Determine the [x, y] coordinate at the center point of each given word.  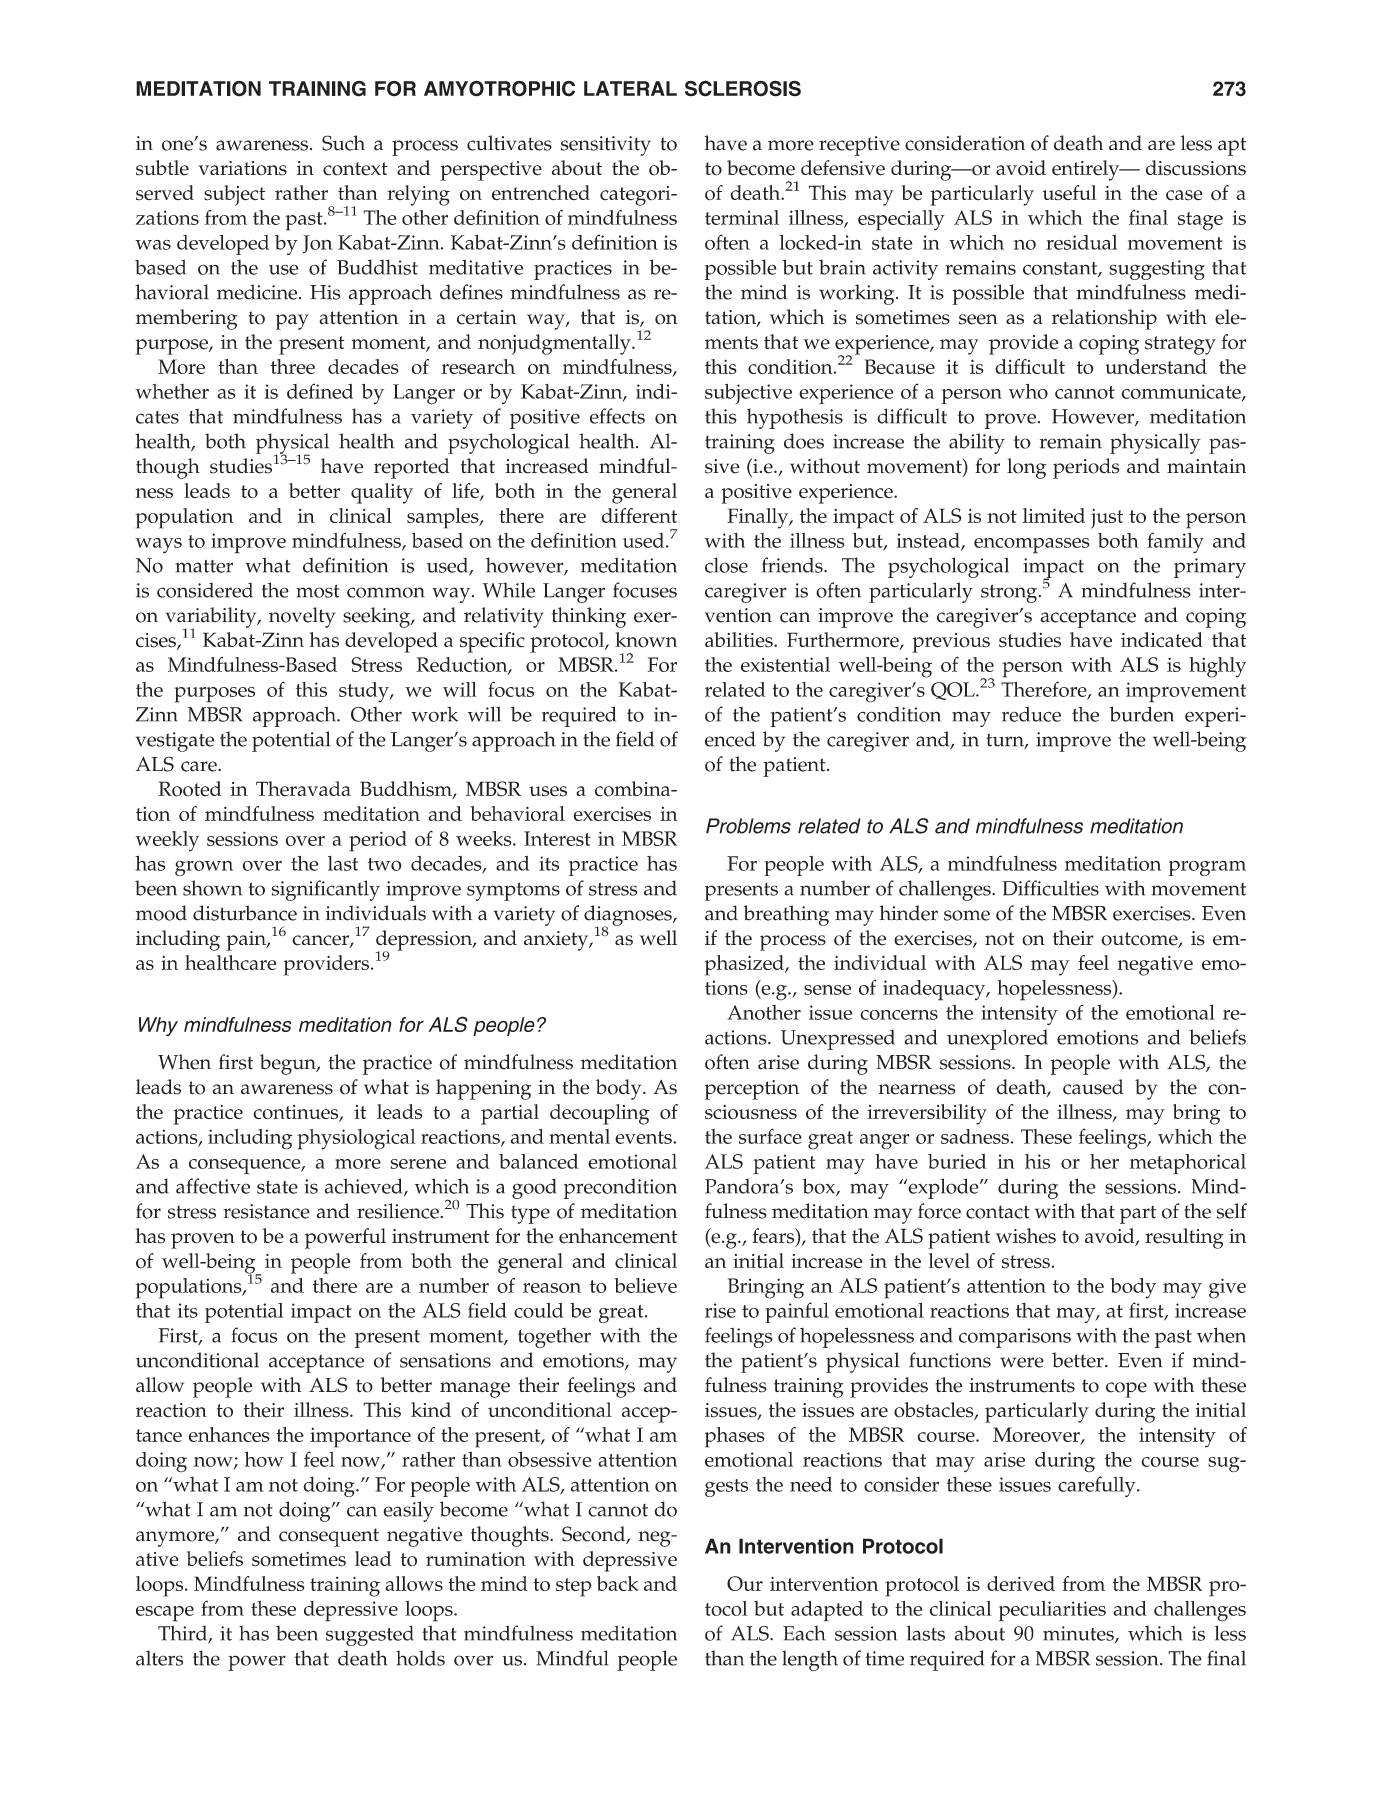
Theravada [303, 789]
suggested [370, 1636]
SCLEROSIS [743, 88]
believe [645, 1285]
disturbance [245, 913]
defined [320, 391]
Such [343, 143]
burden [1141, 714]
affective [213, 1186]
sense [827, 990]
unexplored [997, 1039]
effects [617, 416]
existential [785, 664]
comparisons [1015, 1338]
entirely [1087, 170]
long [1026, 468]
